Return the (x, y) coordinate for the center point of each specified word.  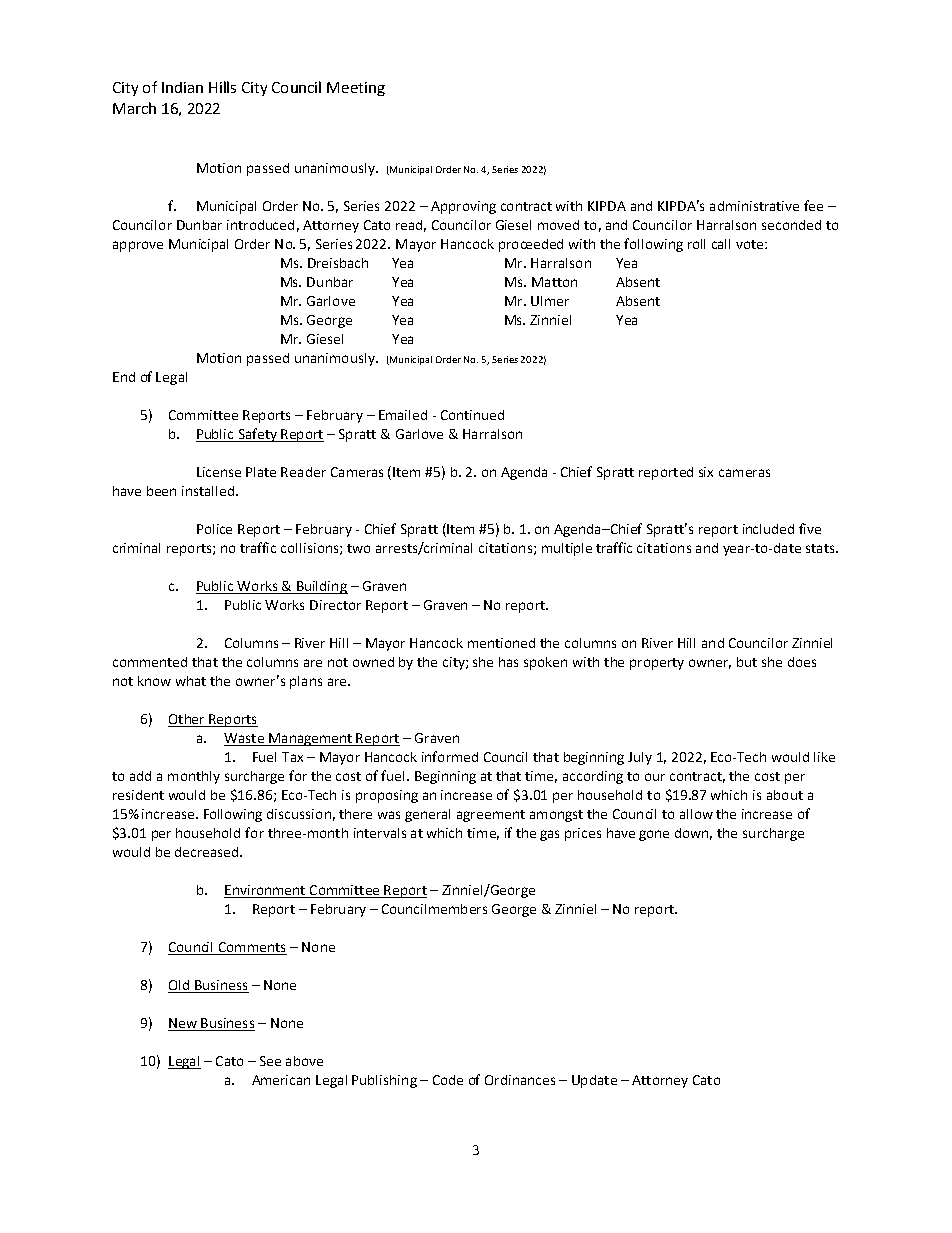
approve (138, 246)
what (191, 681)
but (747, 662)
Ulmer (550, 301)
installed (208, 491)
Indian (182, 87)
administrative (754, 206)
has (508, 662)
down (693, 834)
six (706, 472)
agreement (491, 816)
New (183, 1024)
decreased (206, 852)
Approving (463, 207)
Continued (472, 415)
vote (751, 244)
